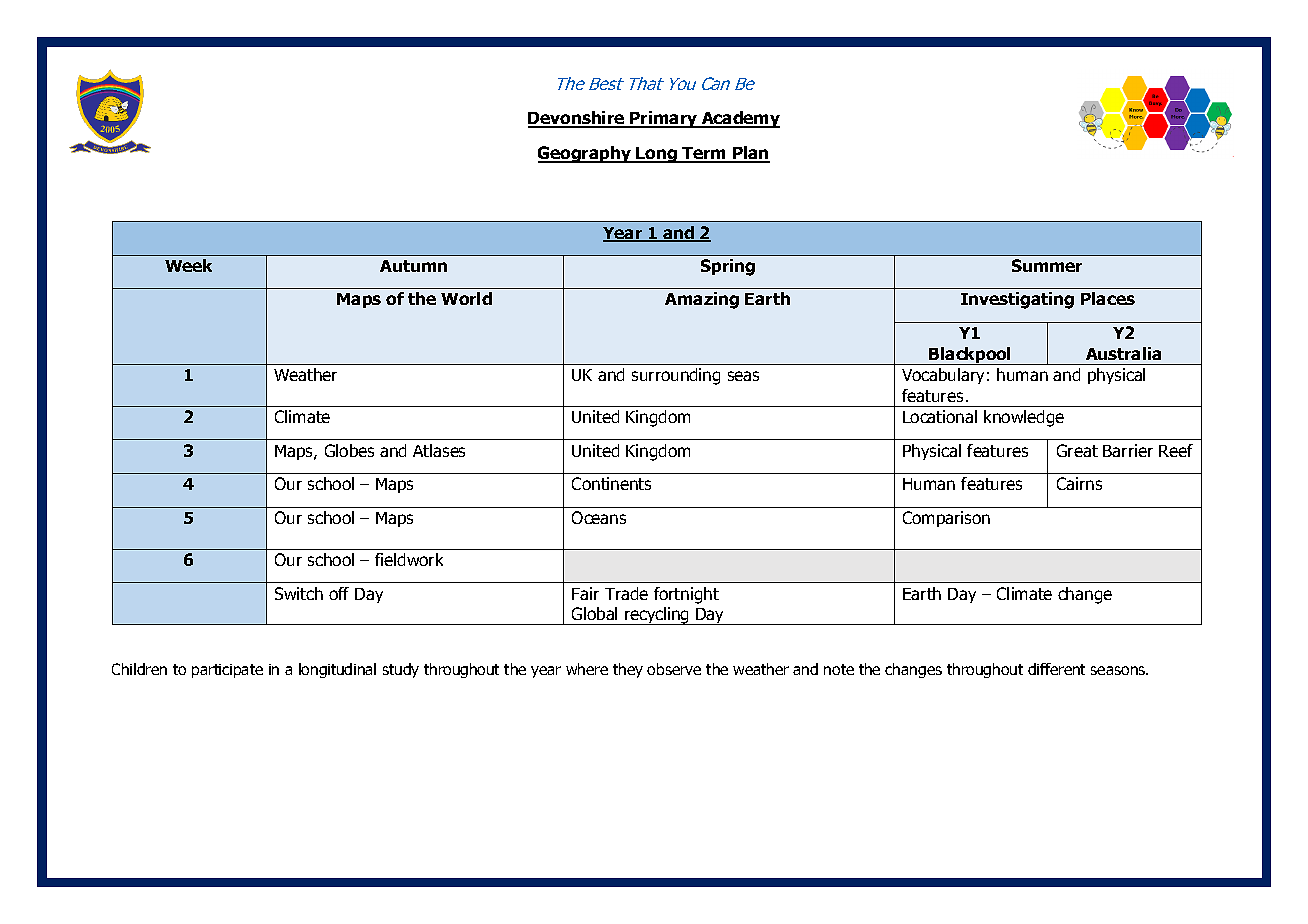  Describe the element at coordinates (702, 300) in the screenshot. I see `Amazing` at that location.
